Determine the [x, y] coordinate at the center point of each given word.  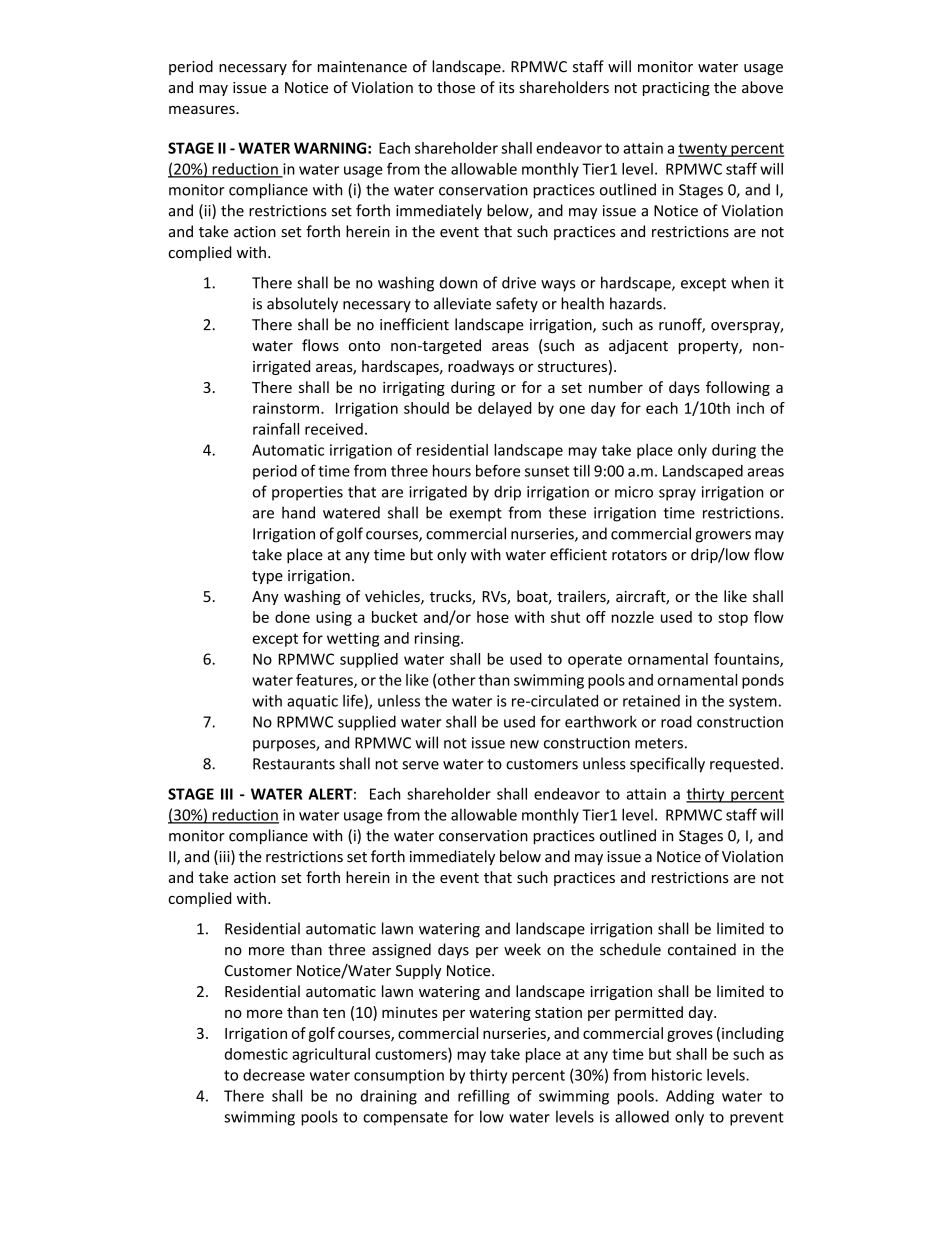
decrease [274, 1075]
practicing [676, 89]
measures [203, 110]
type [267, 577]
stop [733, 619]
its [506, 87]
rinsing [438, 639]
